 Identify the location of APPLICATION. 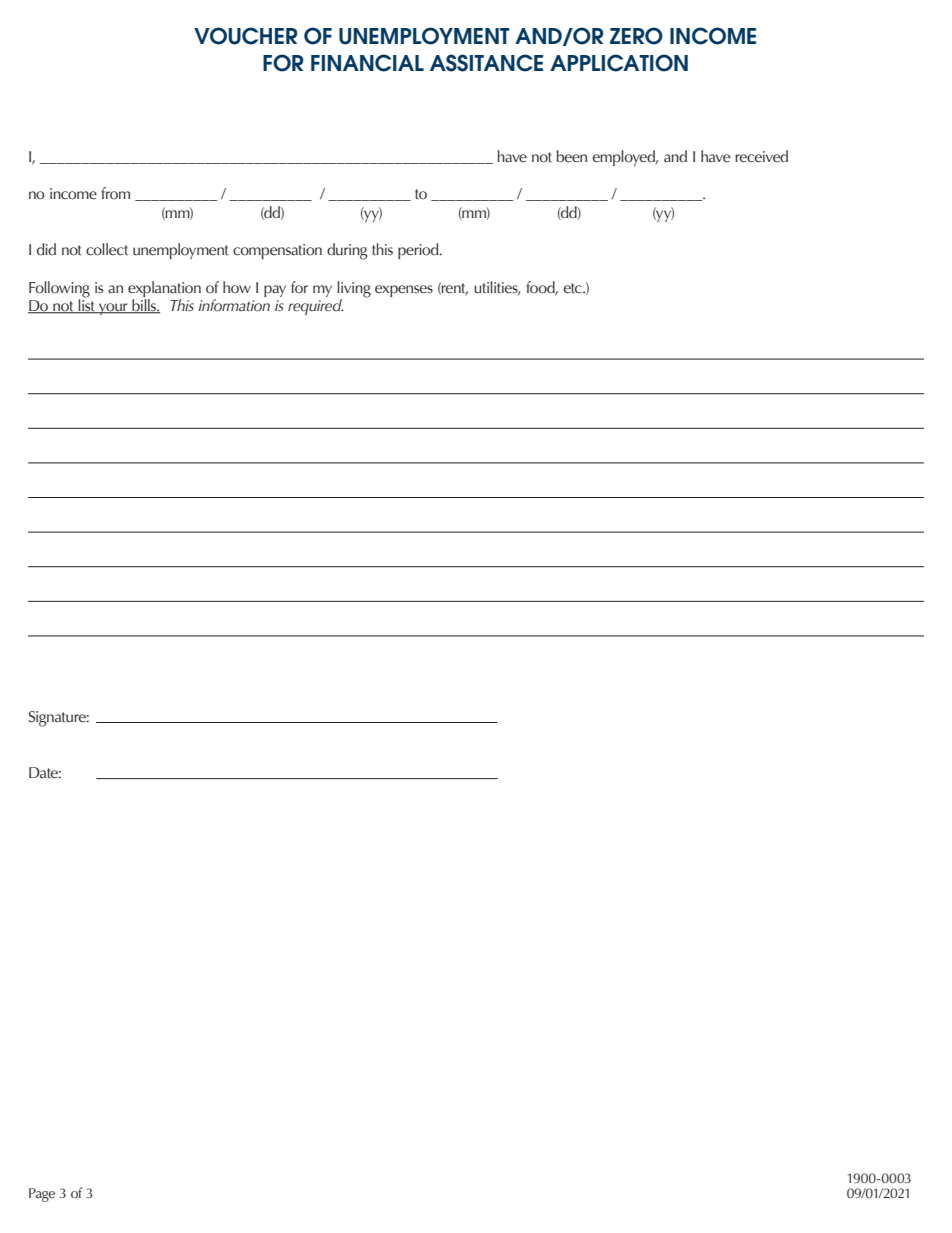
(619, 63).
